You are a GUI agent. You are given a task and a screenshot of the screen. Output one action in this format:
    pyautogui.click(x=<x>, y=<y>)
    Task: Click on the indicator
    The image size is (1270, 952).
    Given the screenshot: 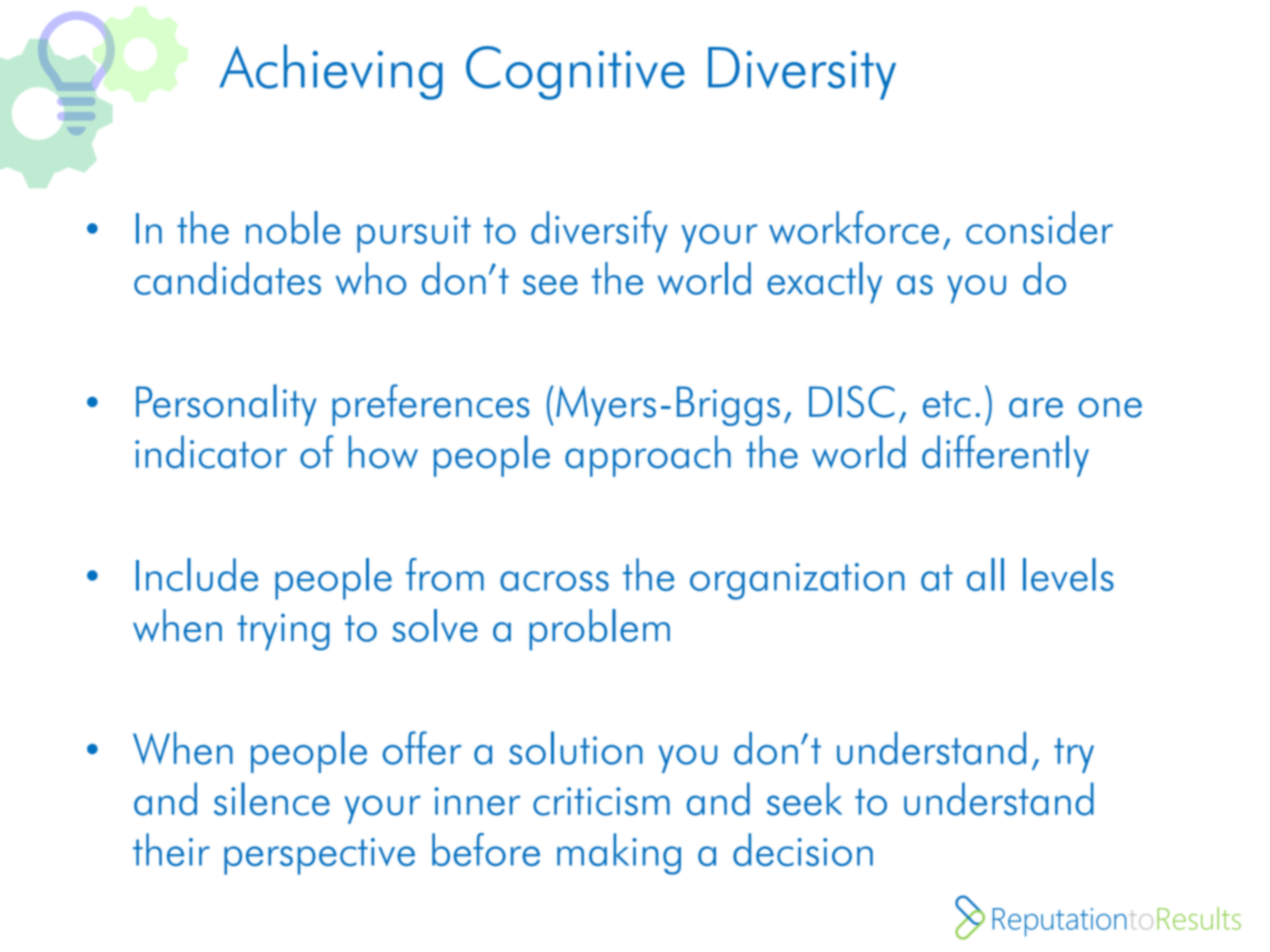 What is the action you would take?
    pyautogui.click(x=211, y=452)
